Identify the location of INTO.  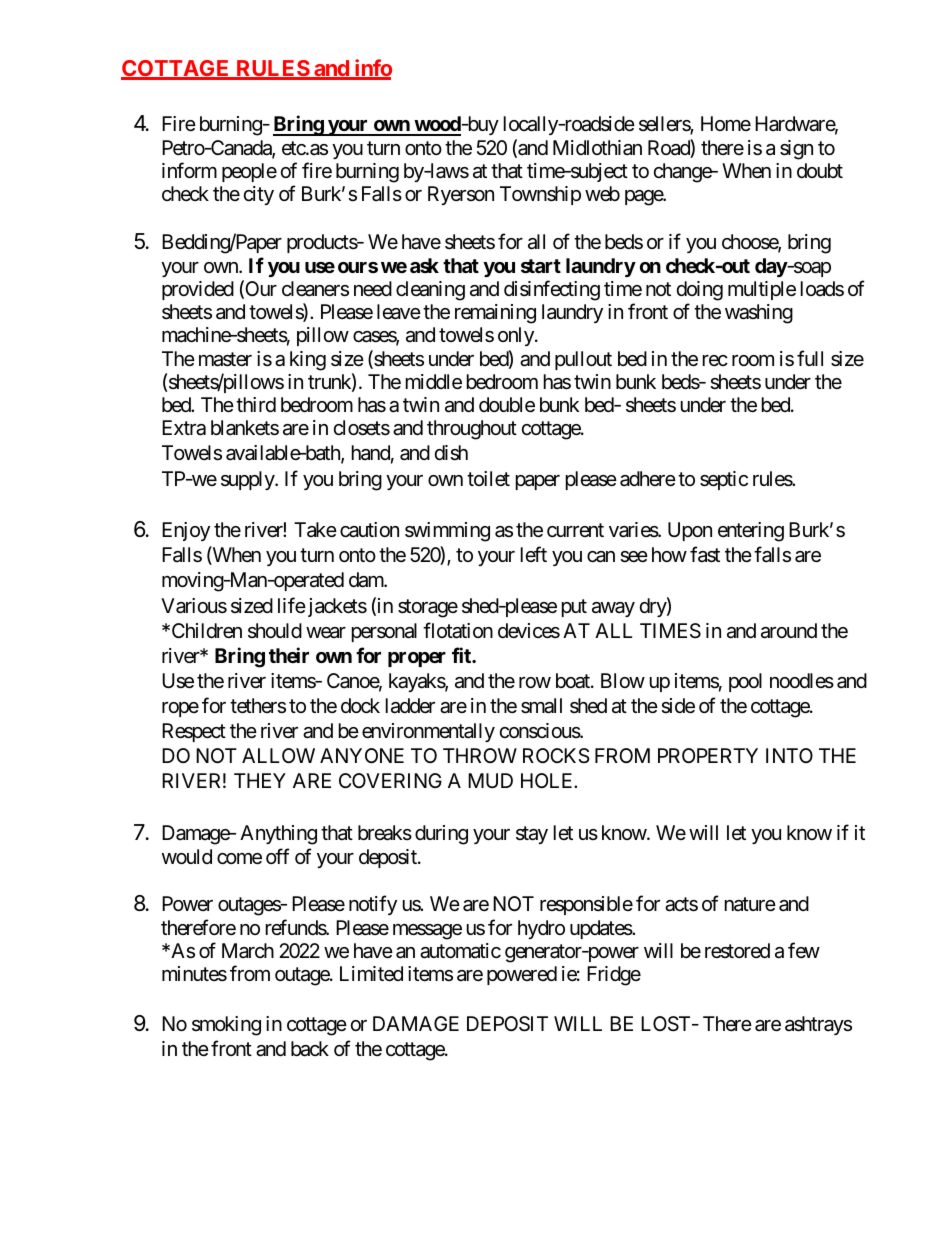
(789, 755).
